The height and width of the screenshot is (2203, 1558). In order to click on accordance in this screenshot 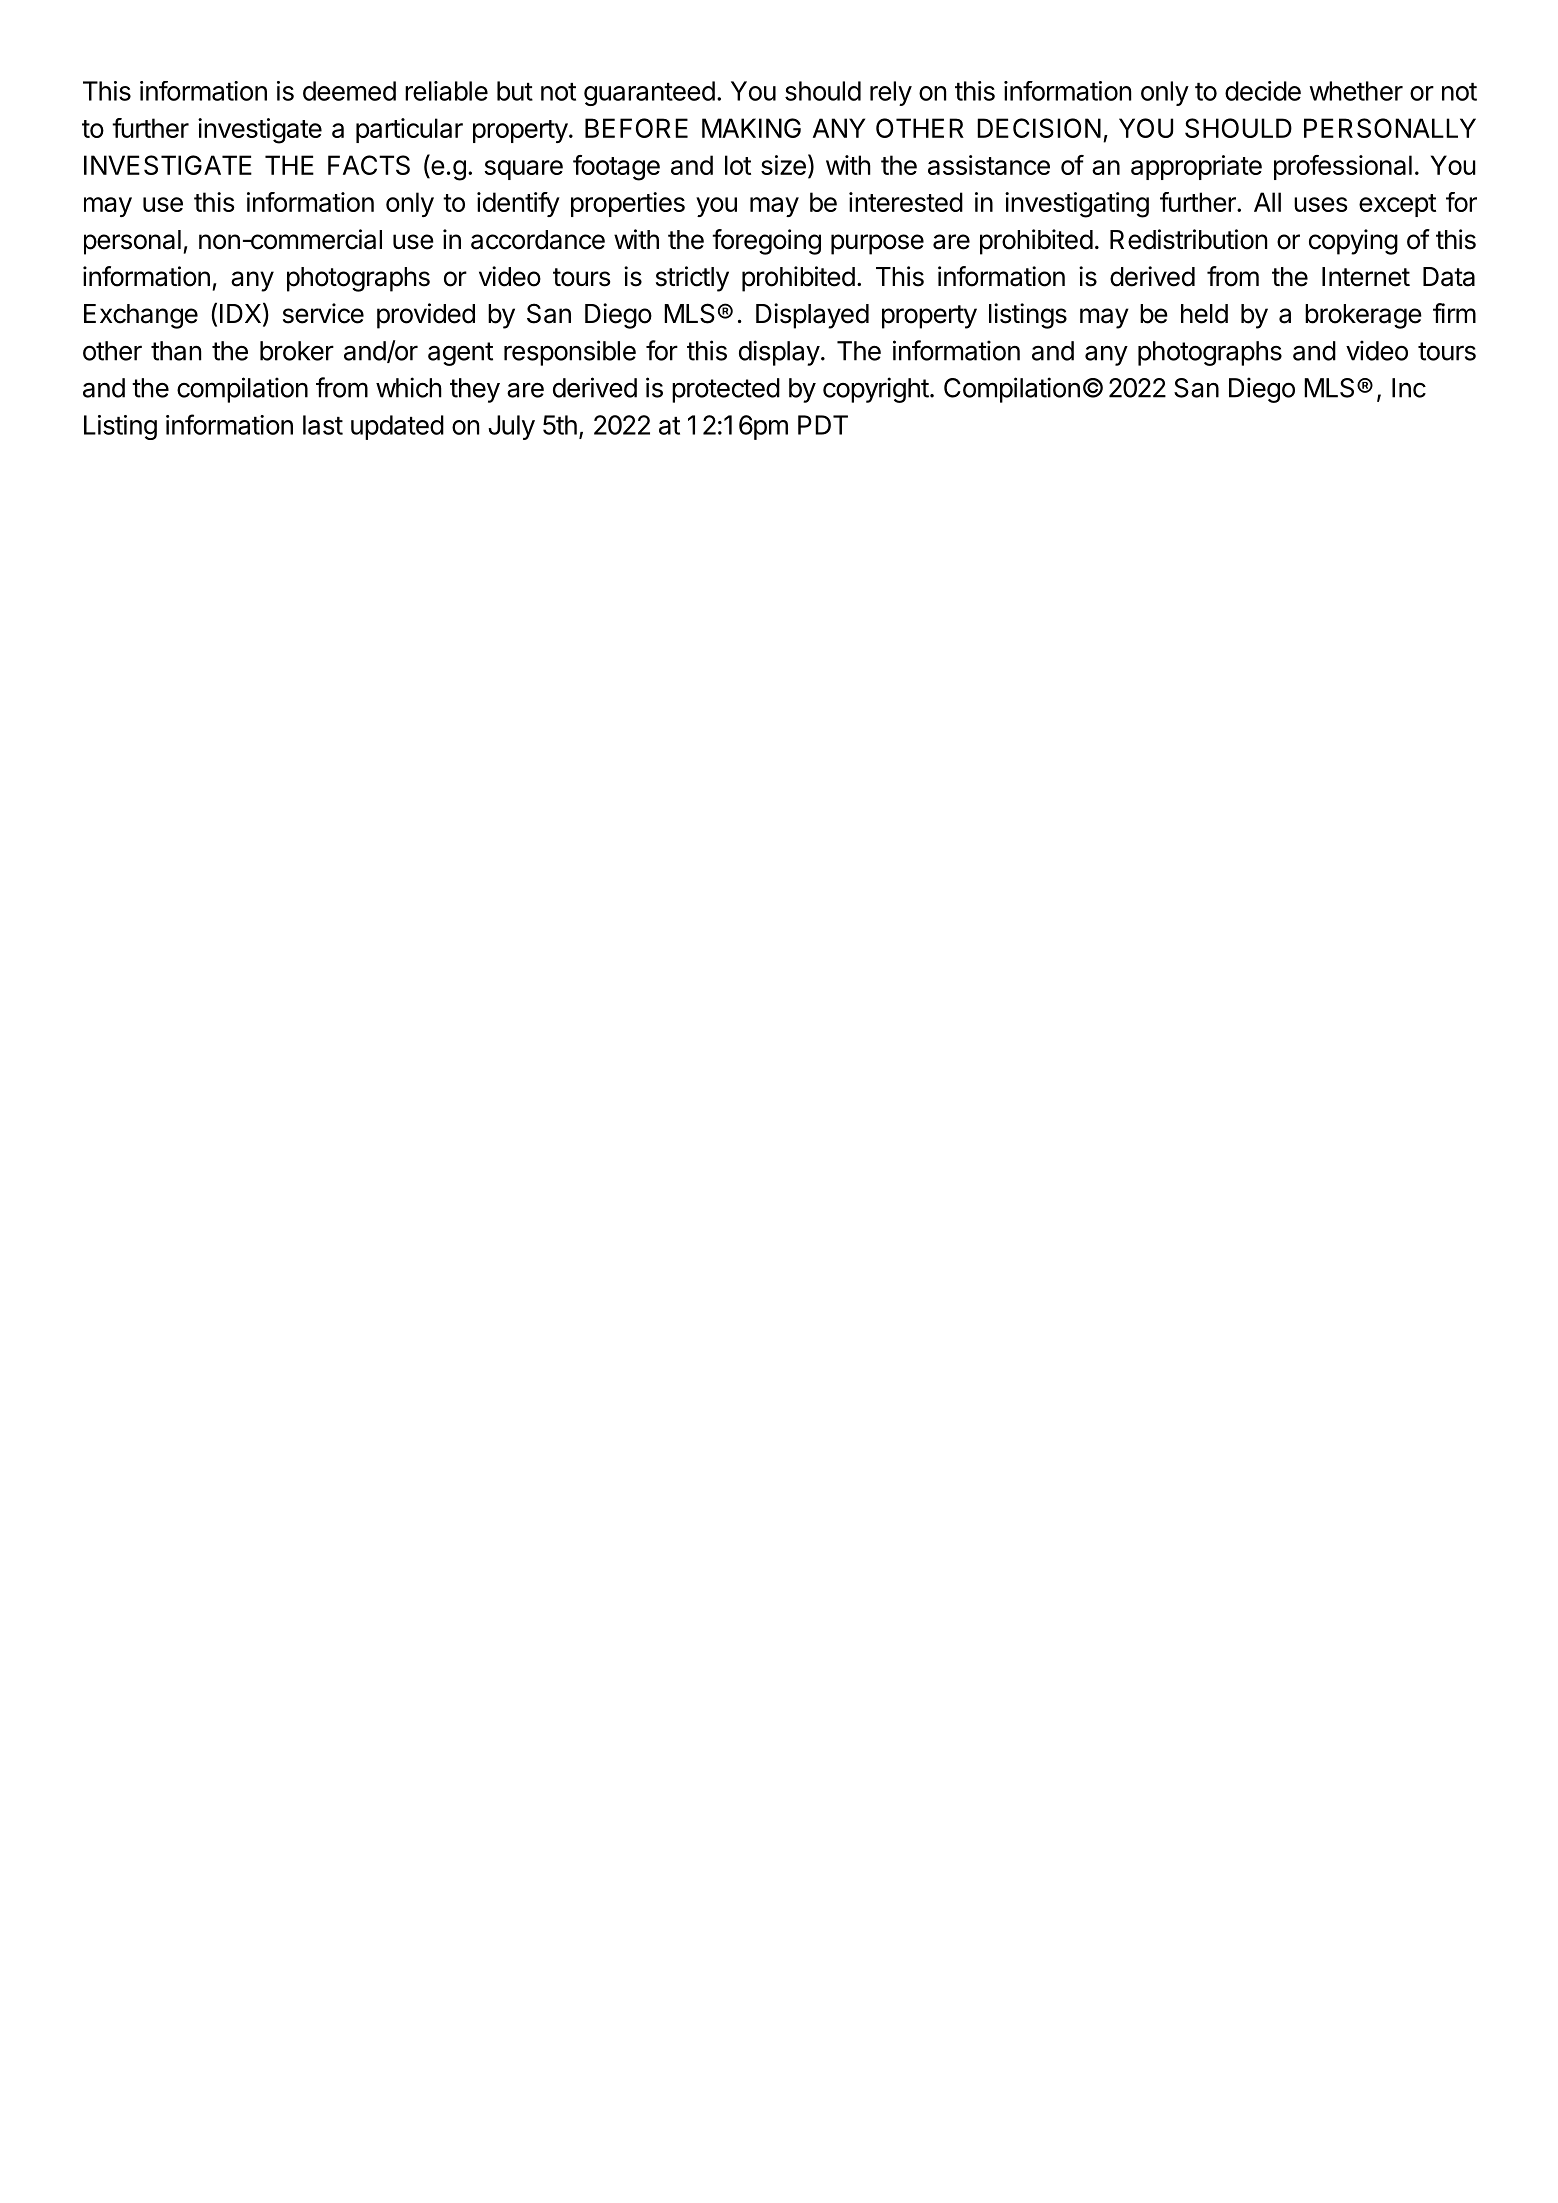, I will do `click(538, 240)`.
